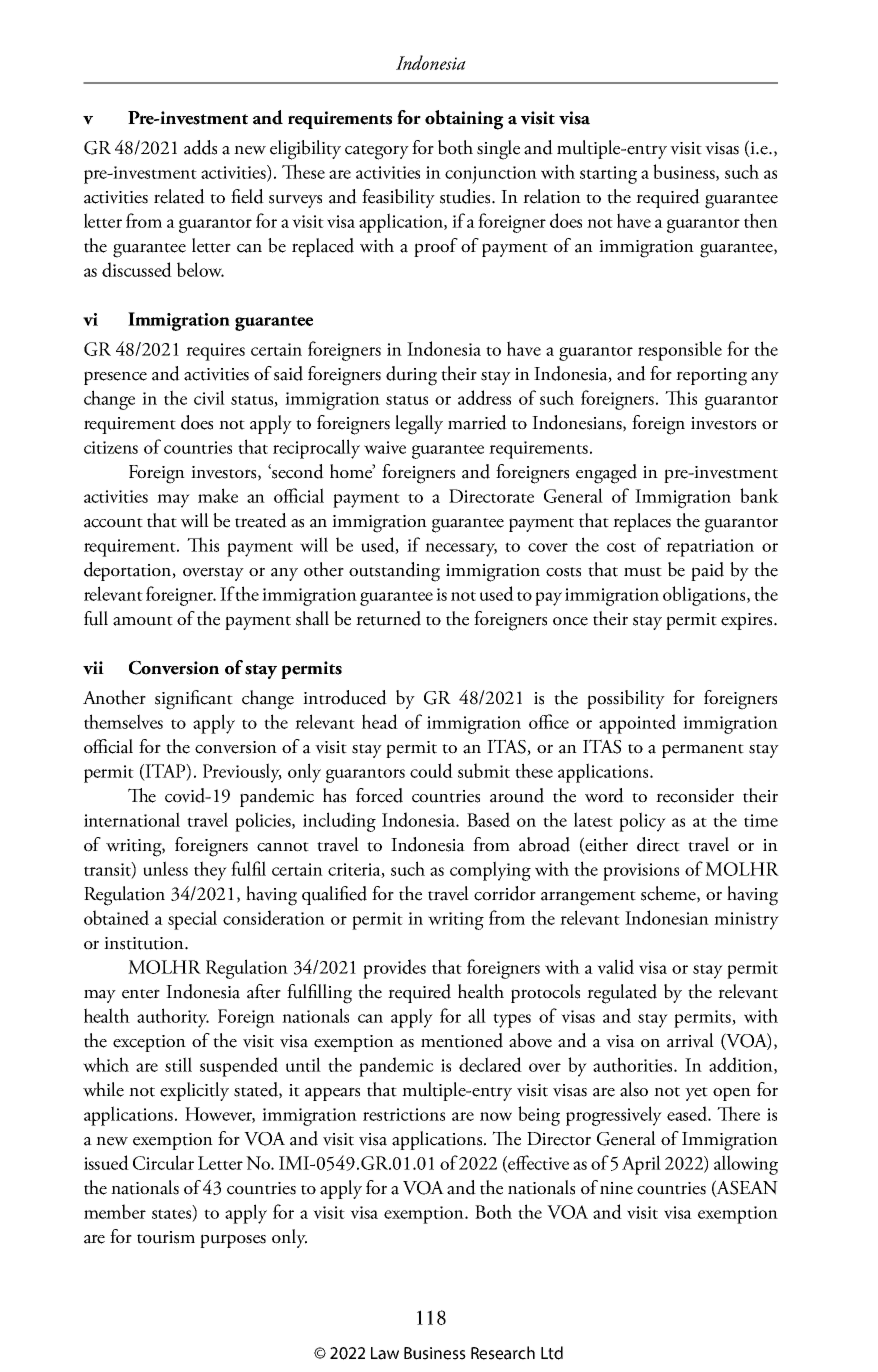  I want to click on could, so click(431, 770).
